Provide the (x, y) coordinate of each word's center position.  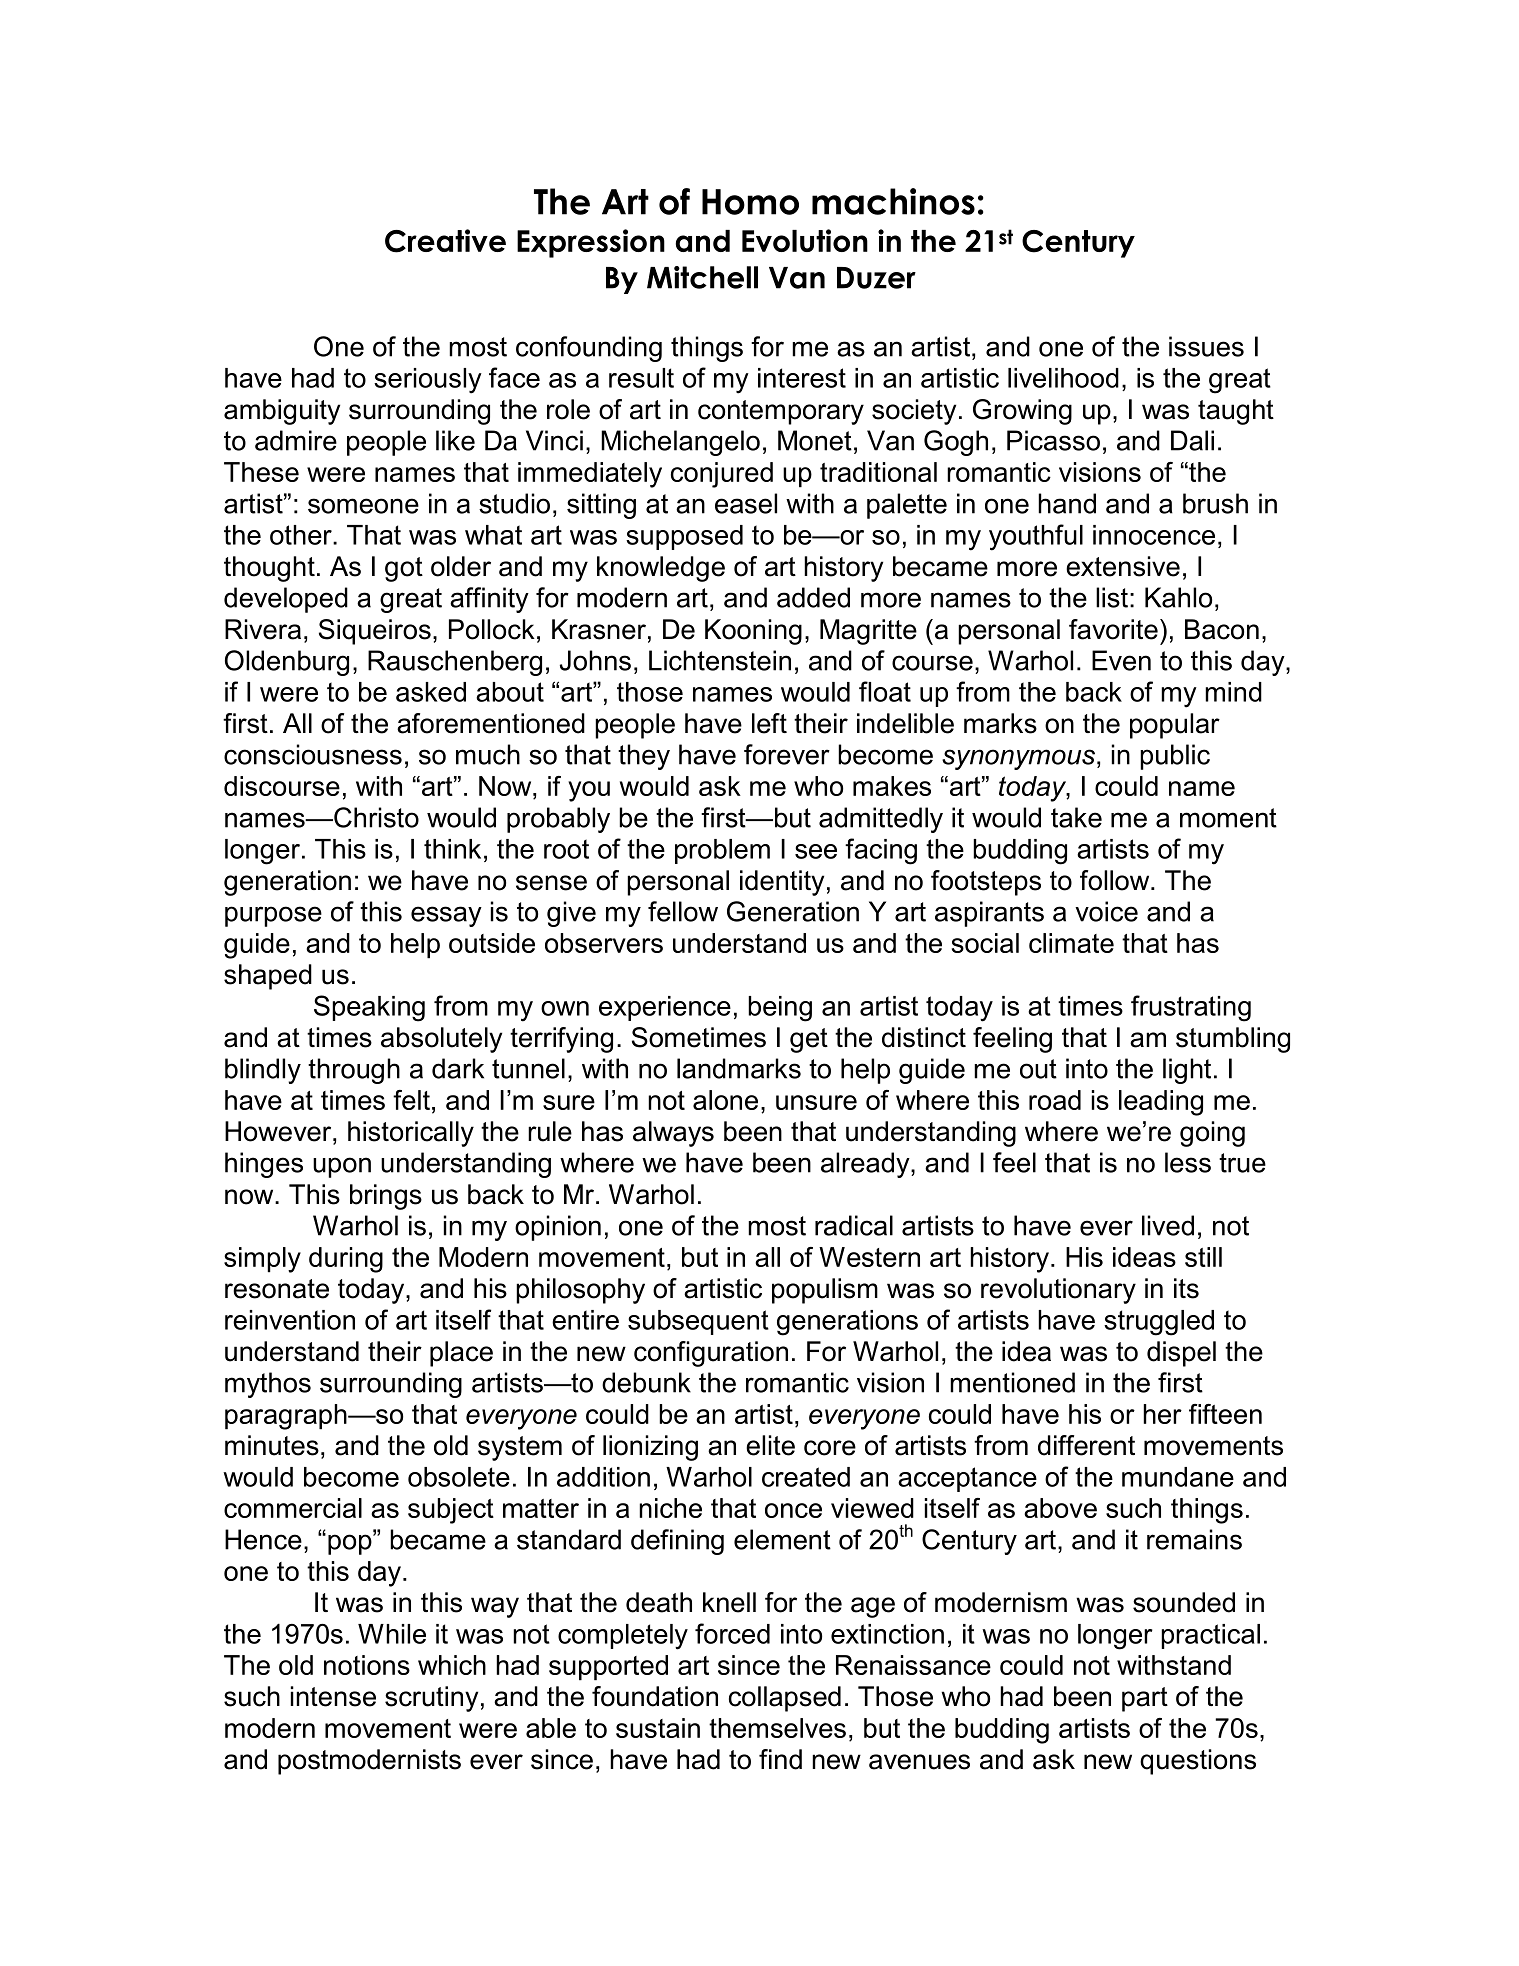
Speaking (369, 1008)
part (1145, 1699)
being (780, 1009)
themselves (777, 1728)
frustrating (1191, 1008)
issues (1206, 346)
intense (333, 1696)
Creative (445, 241)
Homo (750, 202)
